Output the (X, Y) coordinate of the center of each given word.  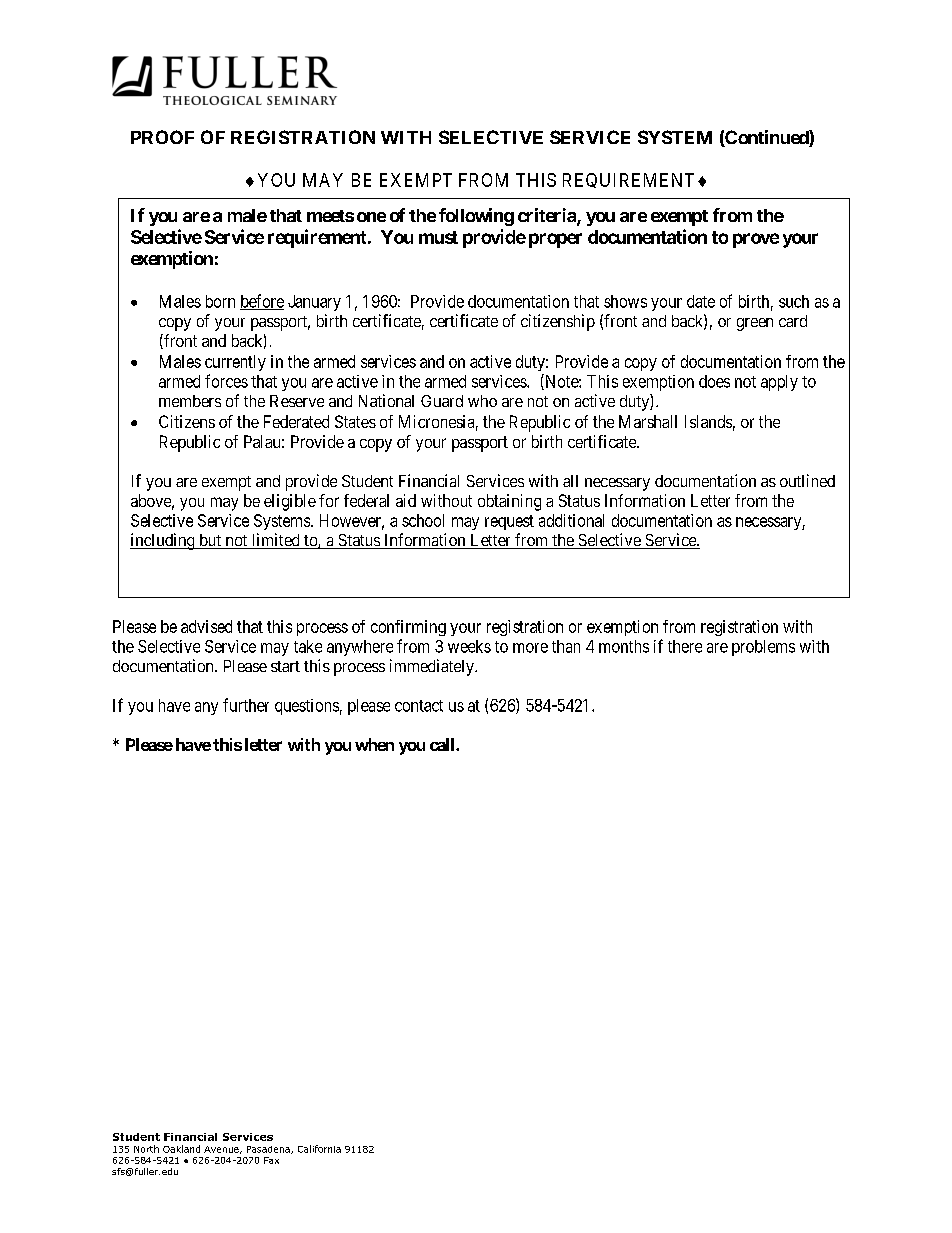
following (476, 217)
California (319, 1149)
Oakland (181, 1149)
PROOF (162, 137)
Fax (271, 1160)
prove (756, 240)
